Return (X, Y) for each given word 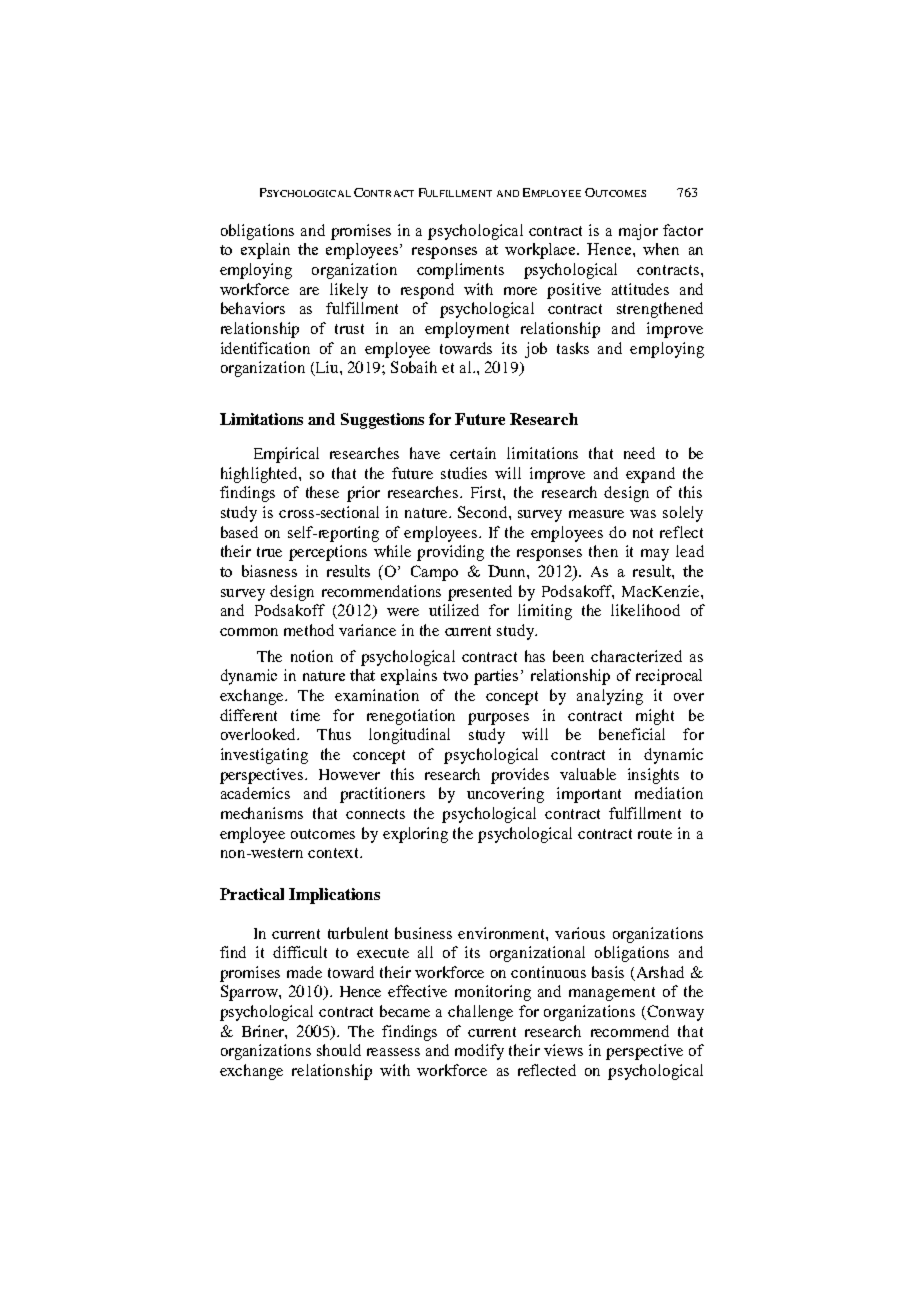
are (309, 291)
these (322, 492)
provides (520, 776)
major (638, 232)
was (643, 514)
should (339, 1050)
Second (484, 512)
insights (653, 776)
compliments (460, 271)
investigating (264, 756)
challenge (480, 1013)
